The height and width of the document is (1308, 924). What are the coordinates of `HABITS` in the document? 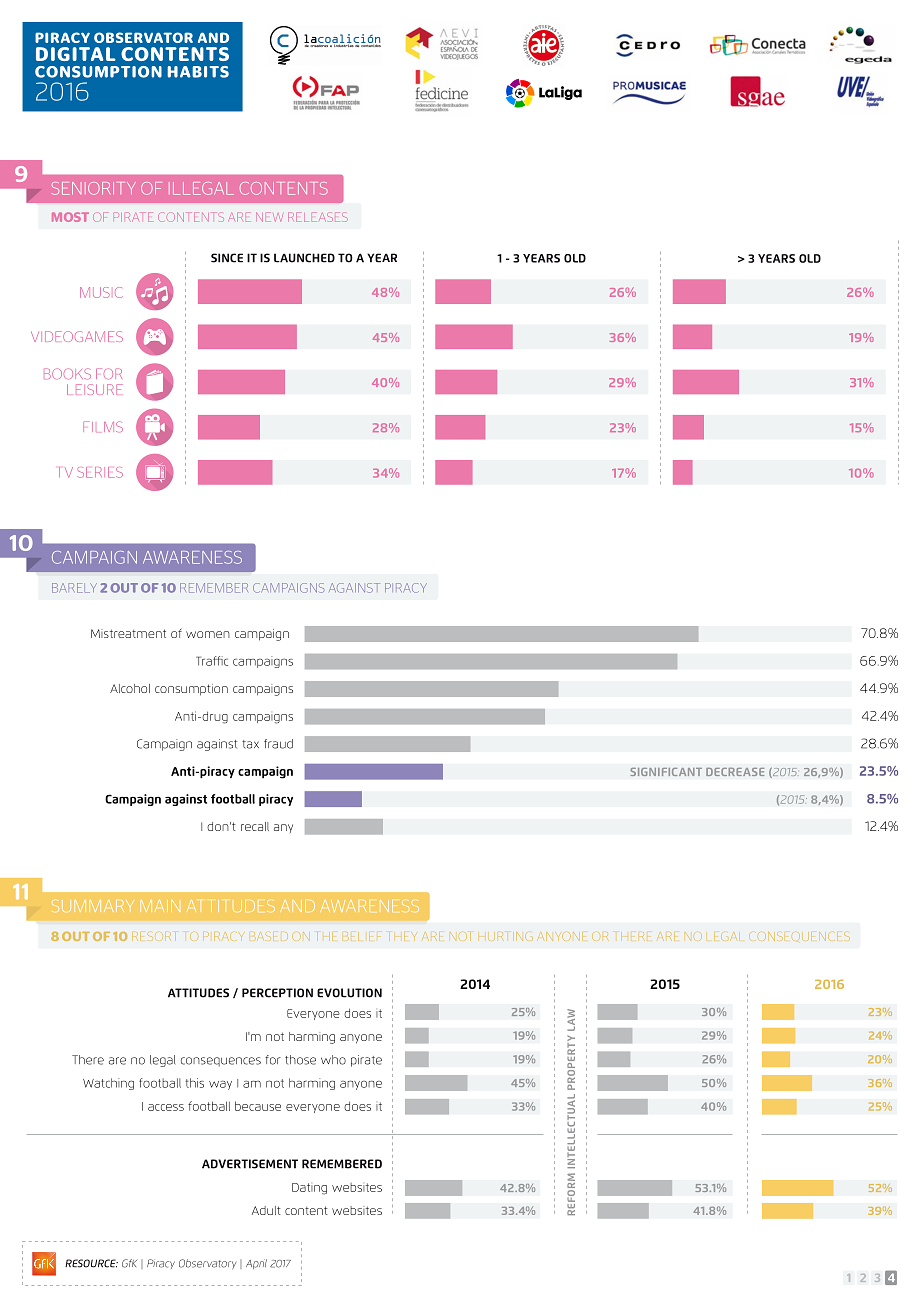 It's located at (198, 72).
